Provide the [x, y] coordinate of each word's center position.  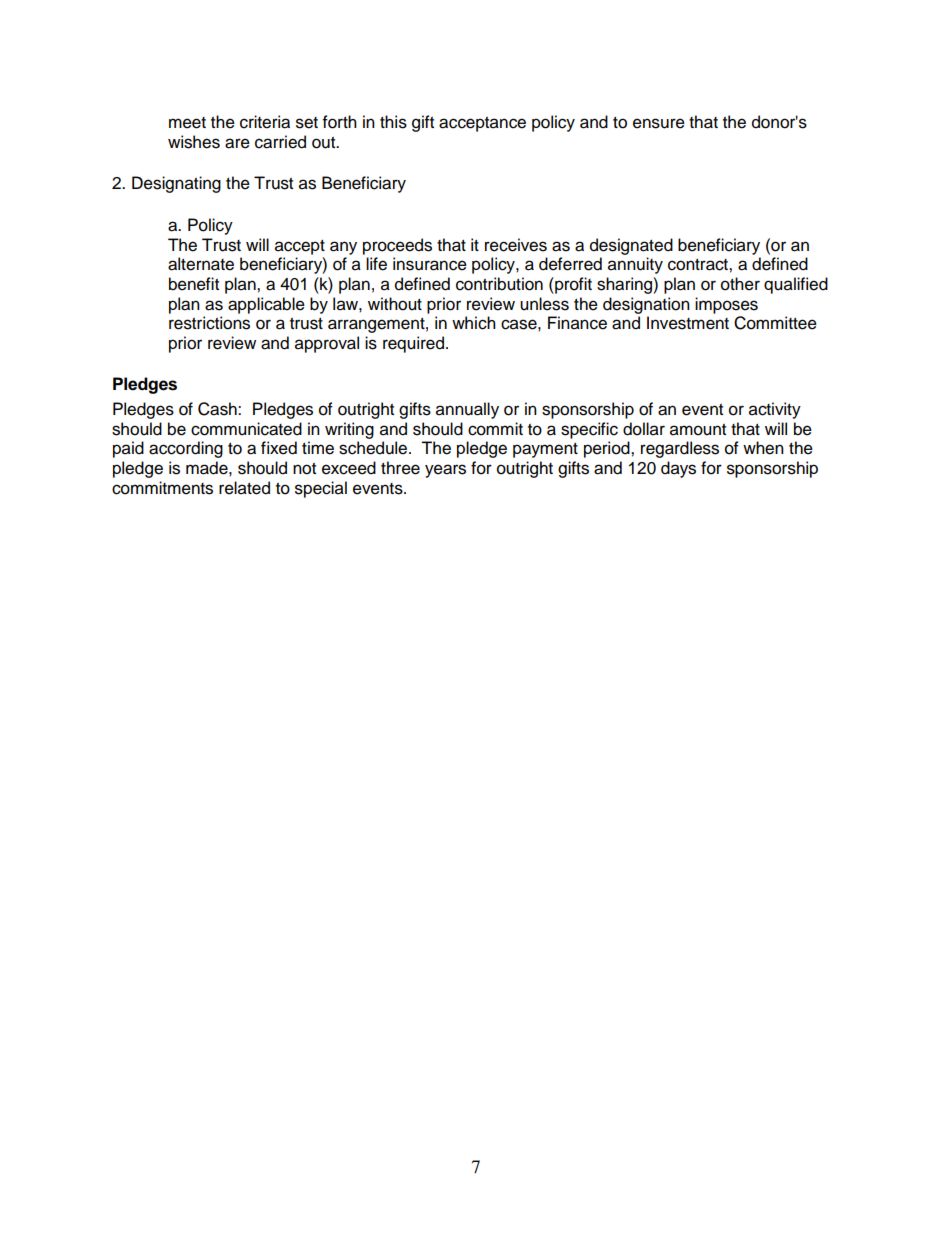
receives [516, 245]
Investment [688, 323]
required [413, 344]
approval [327, 344]
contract [699, 265]
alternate [201, 264]
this [393, 122]
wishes [194, 142]
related [244, 488]
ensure [659, 123]
